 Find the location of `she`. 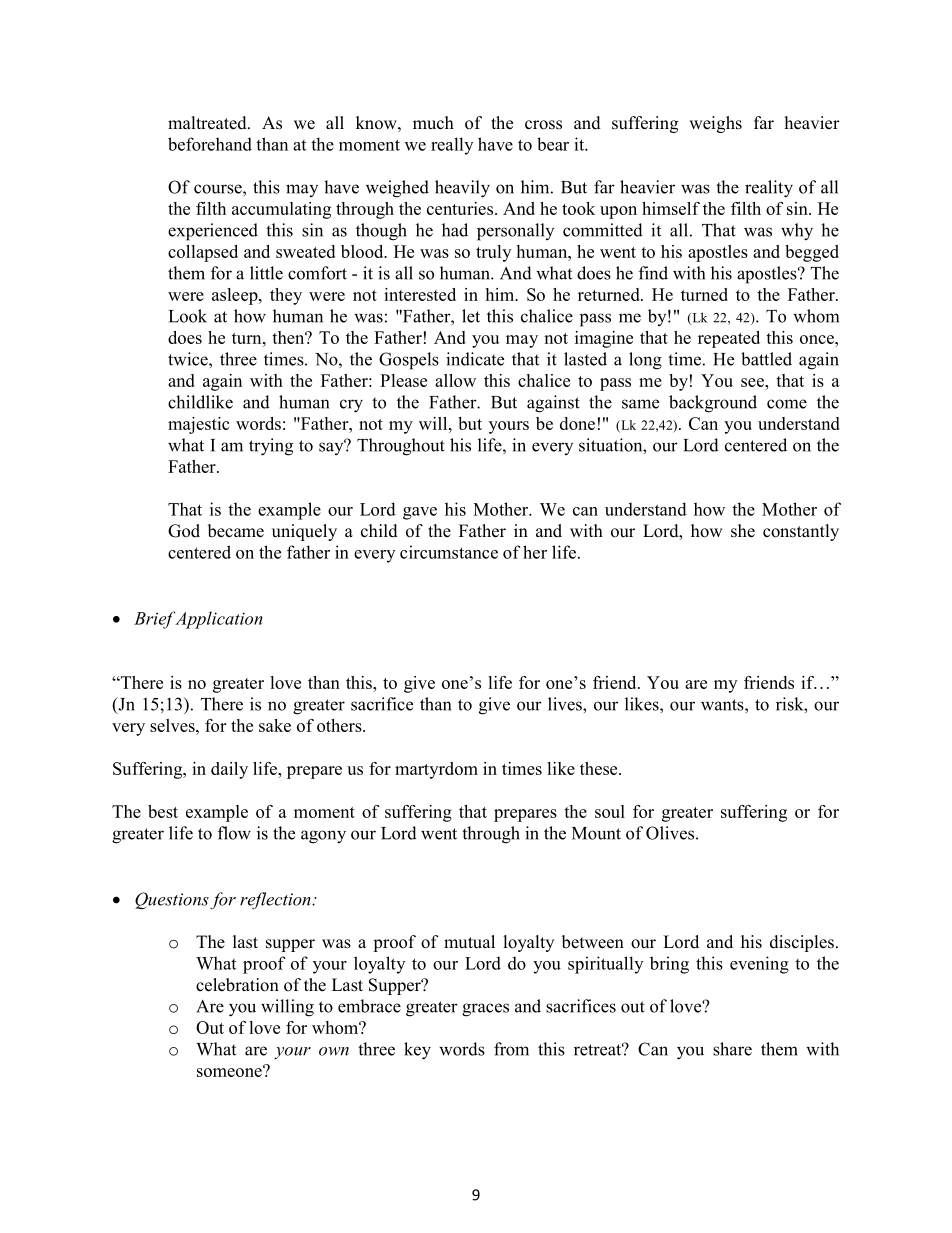

she is located at coordinates (743, 531).
